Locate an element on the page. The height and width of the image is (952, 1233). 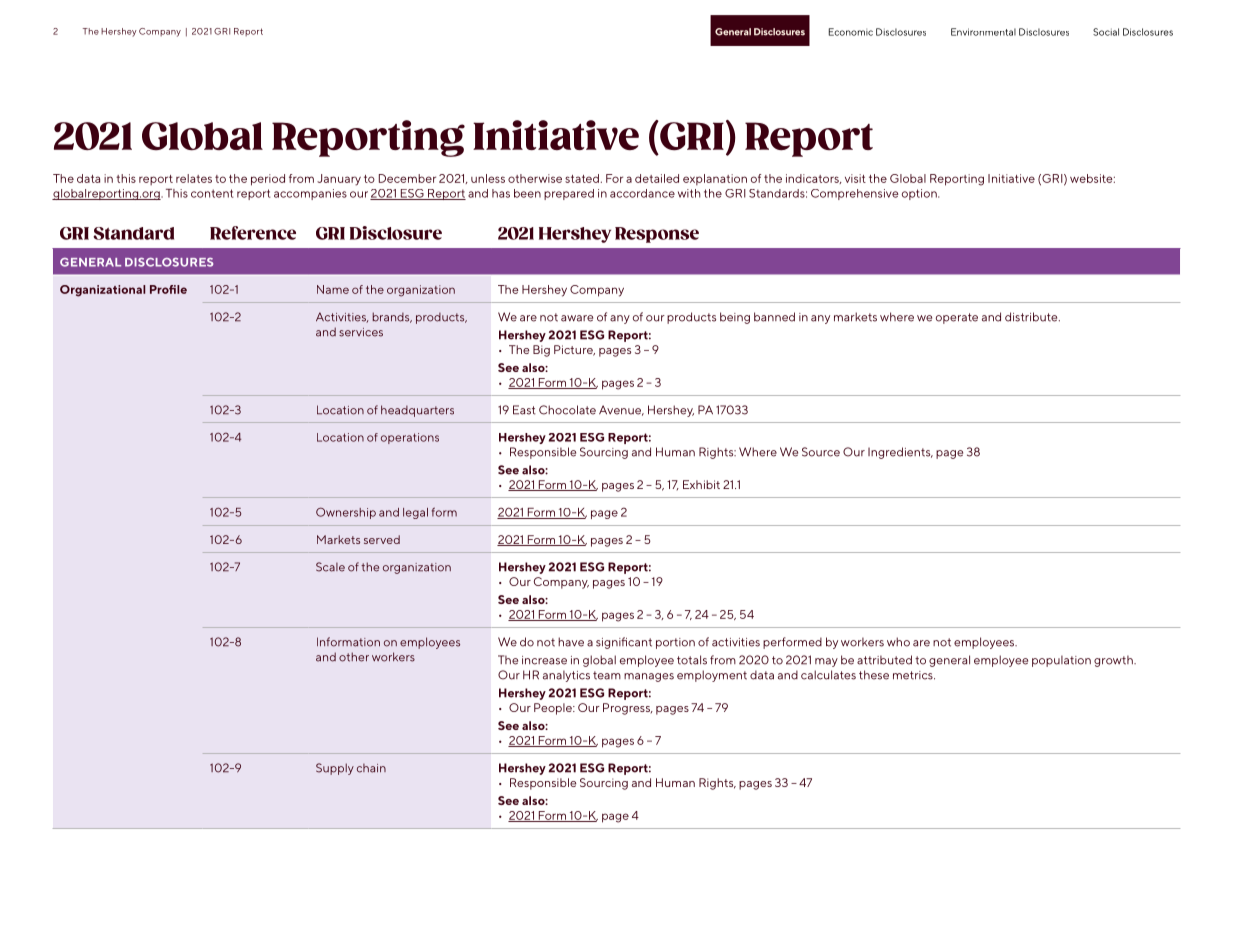
aware is located at coordinates (577, 318).
